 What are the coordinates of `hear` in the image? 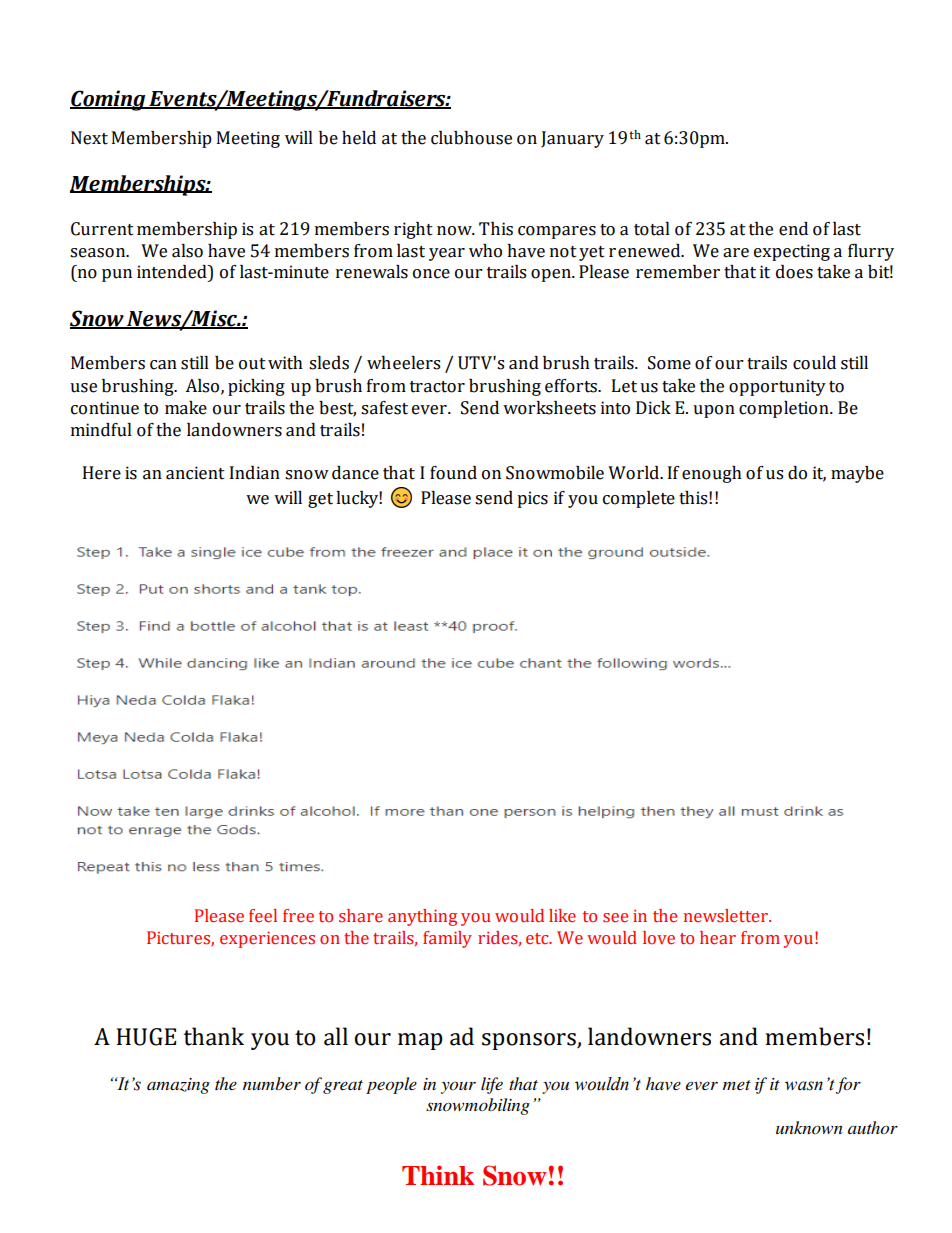 It's located at (718, 938).
